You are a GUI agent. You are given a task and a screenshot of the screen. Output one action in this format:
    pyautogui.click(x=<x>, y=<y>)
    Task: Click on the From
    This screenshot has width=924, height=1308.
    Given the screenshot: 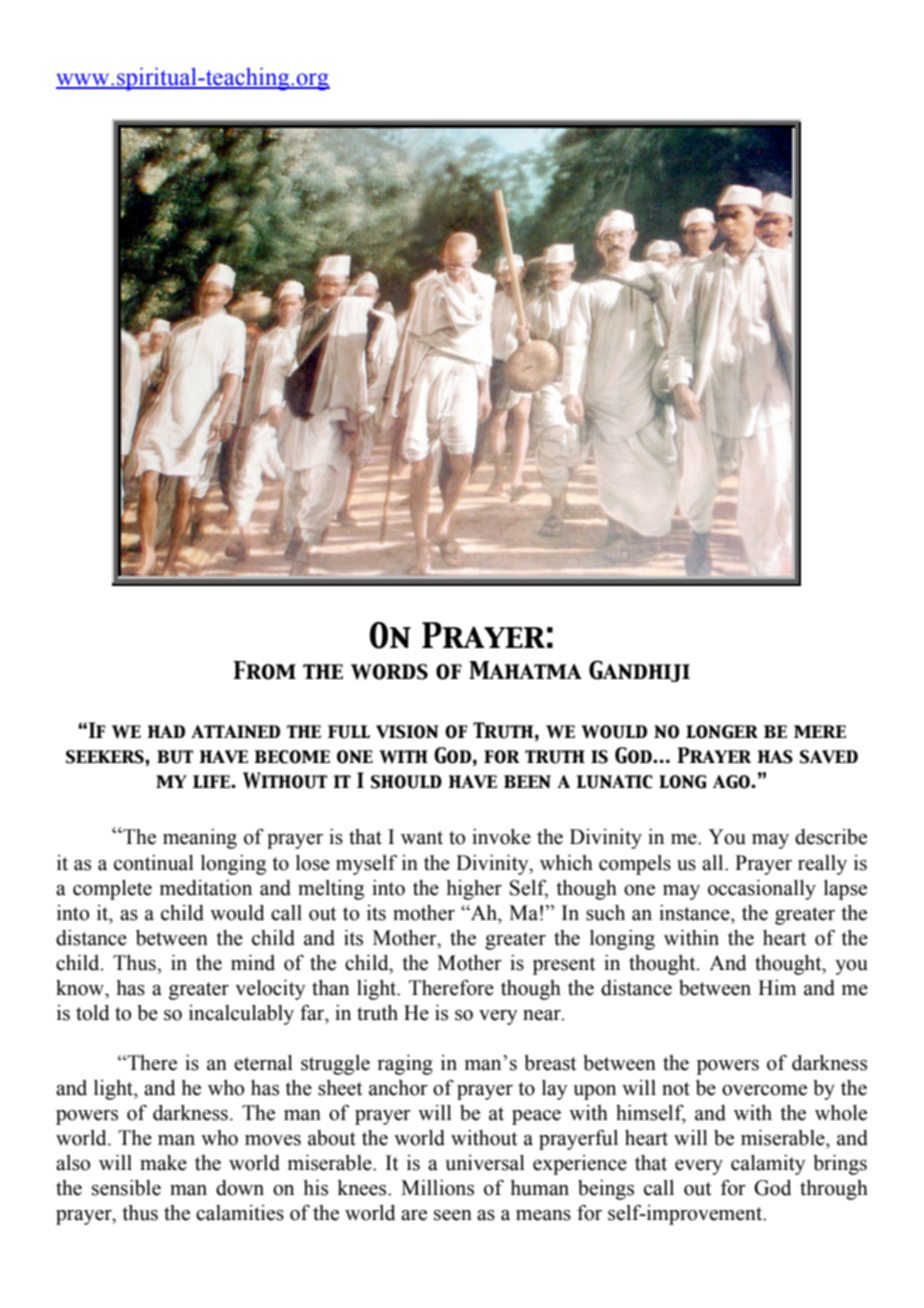 What is the action you would take?
    pyautogui.click(x=264, y=670)
